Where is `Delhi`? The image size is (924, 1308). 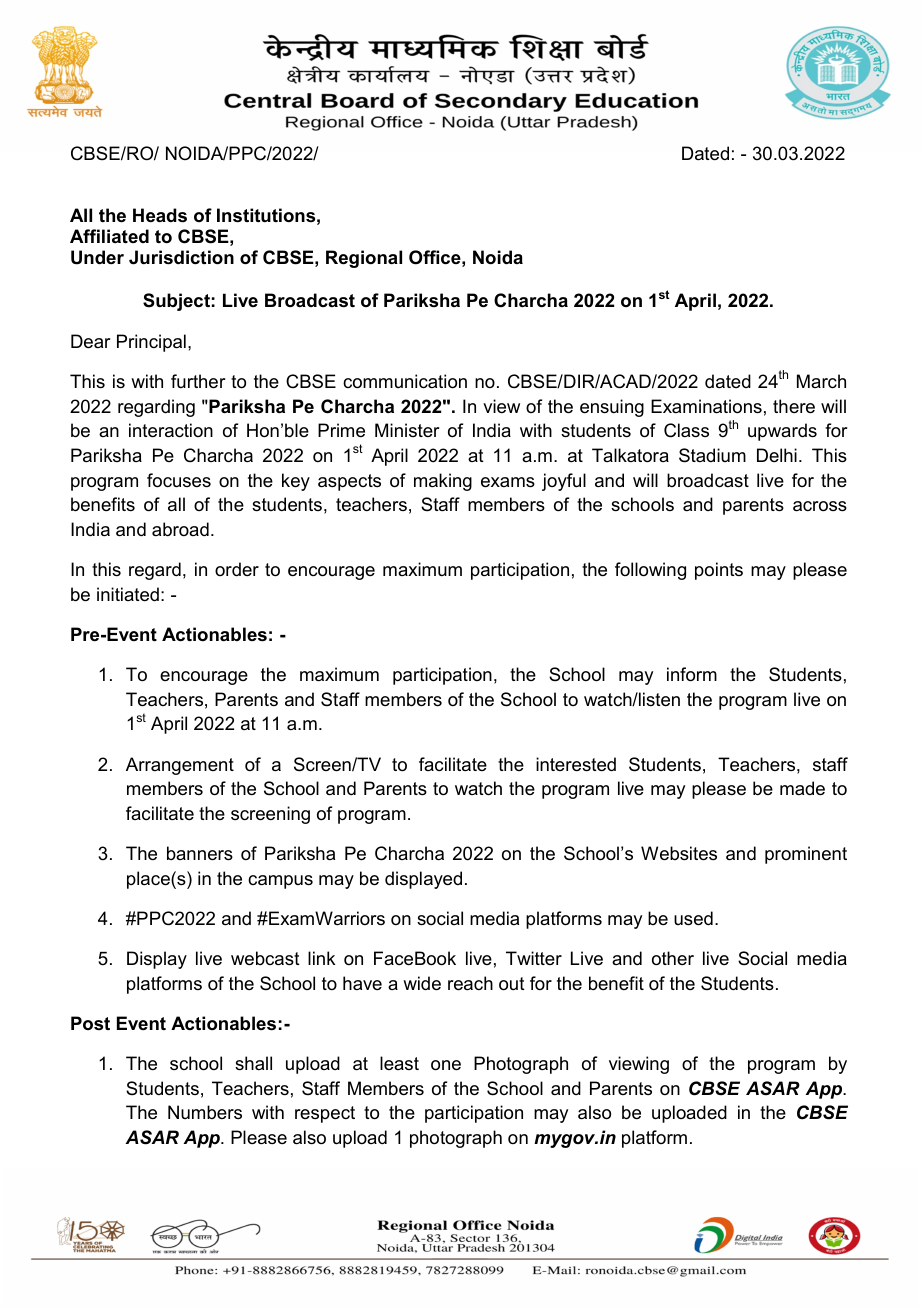
Delhi is located at coordinates (777, 455).
